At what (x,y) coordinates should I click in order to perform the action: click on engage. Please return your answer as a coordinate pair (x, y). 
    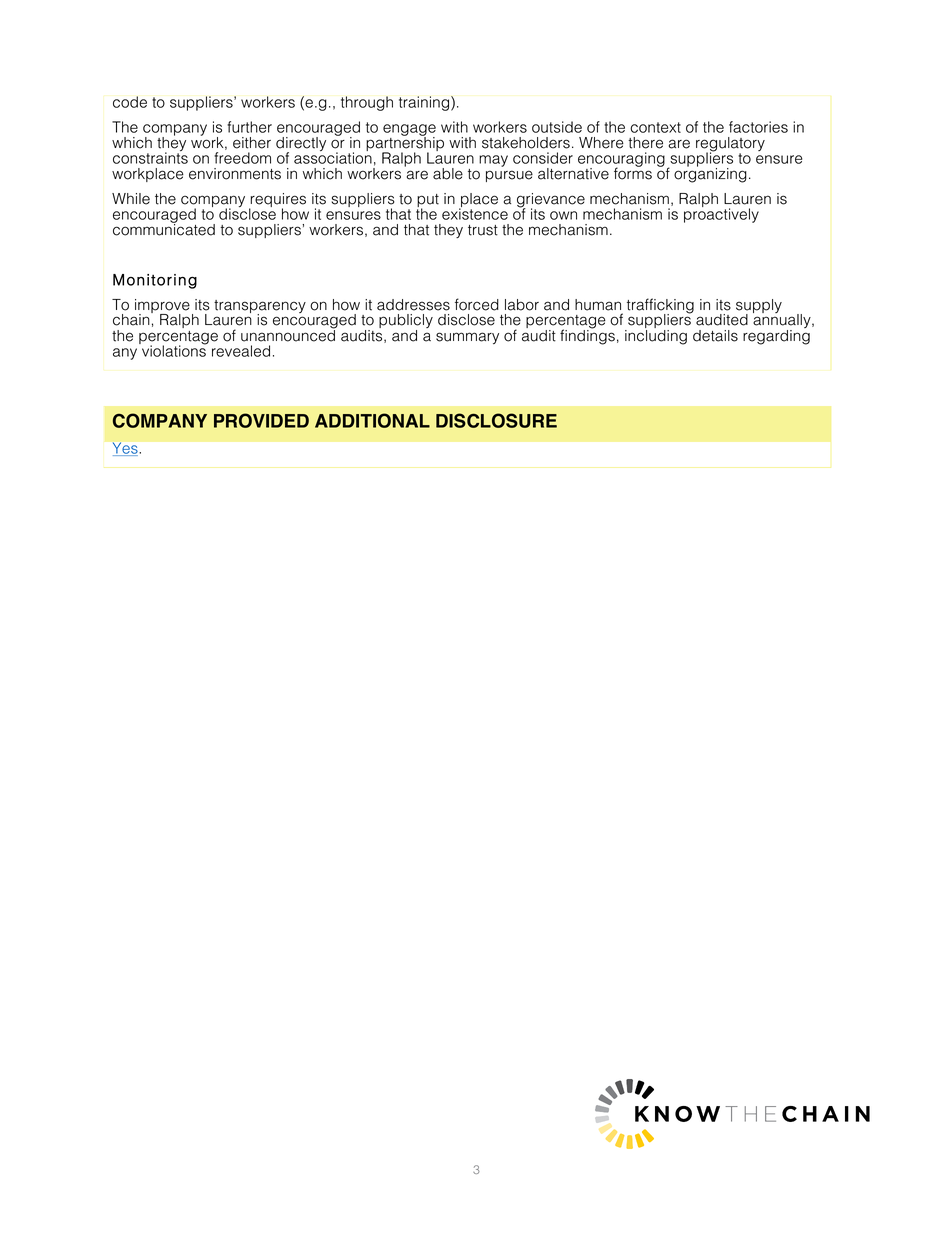
    Looking at the image, I should click on (409, 131).
